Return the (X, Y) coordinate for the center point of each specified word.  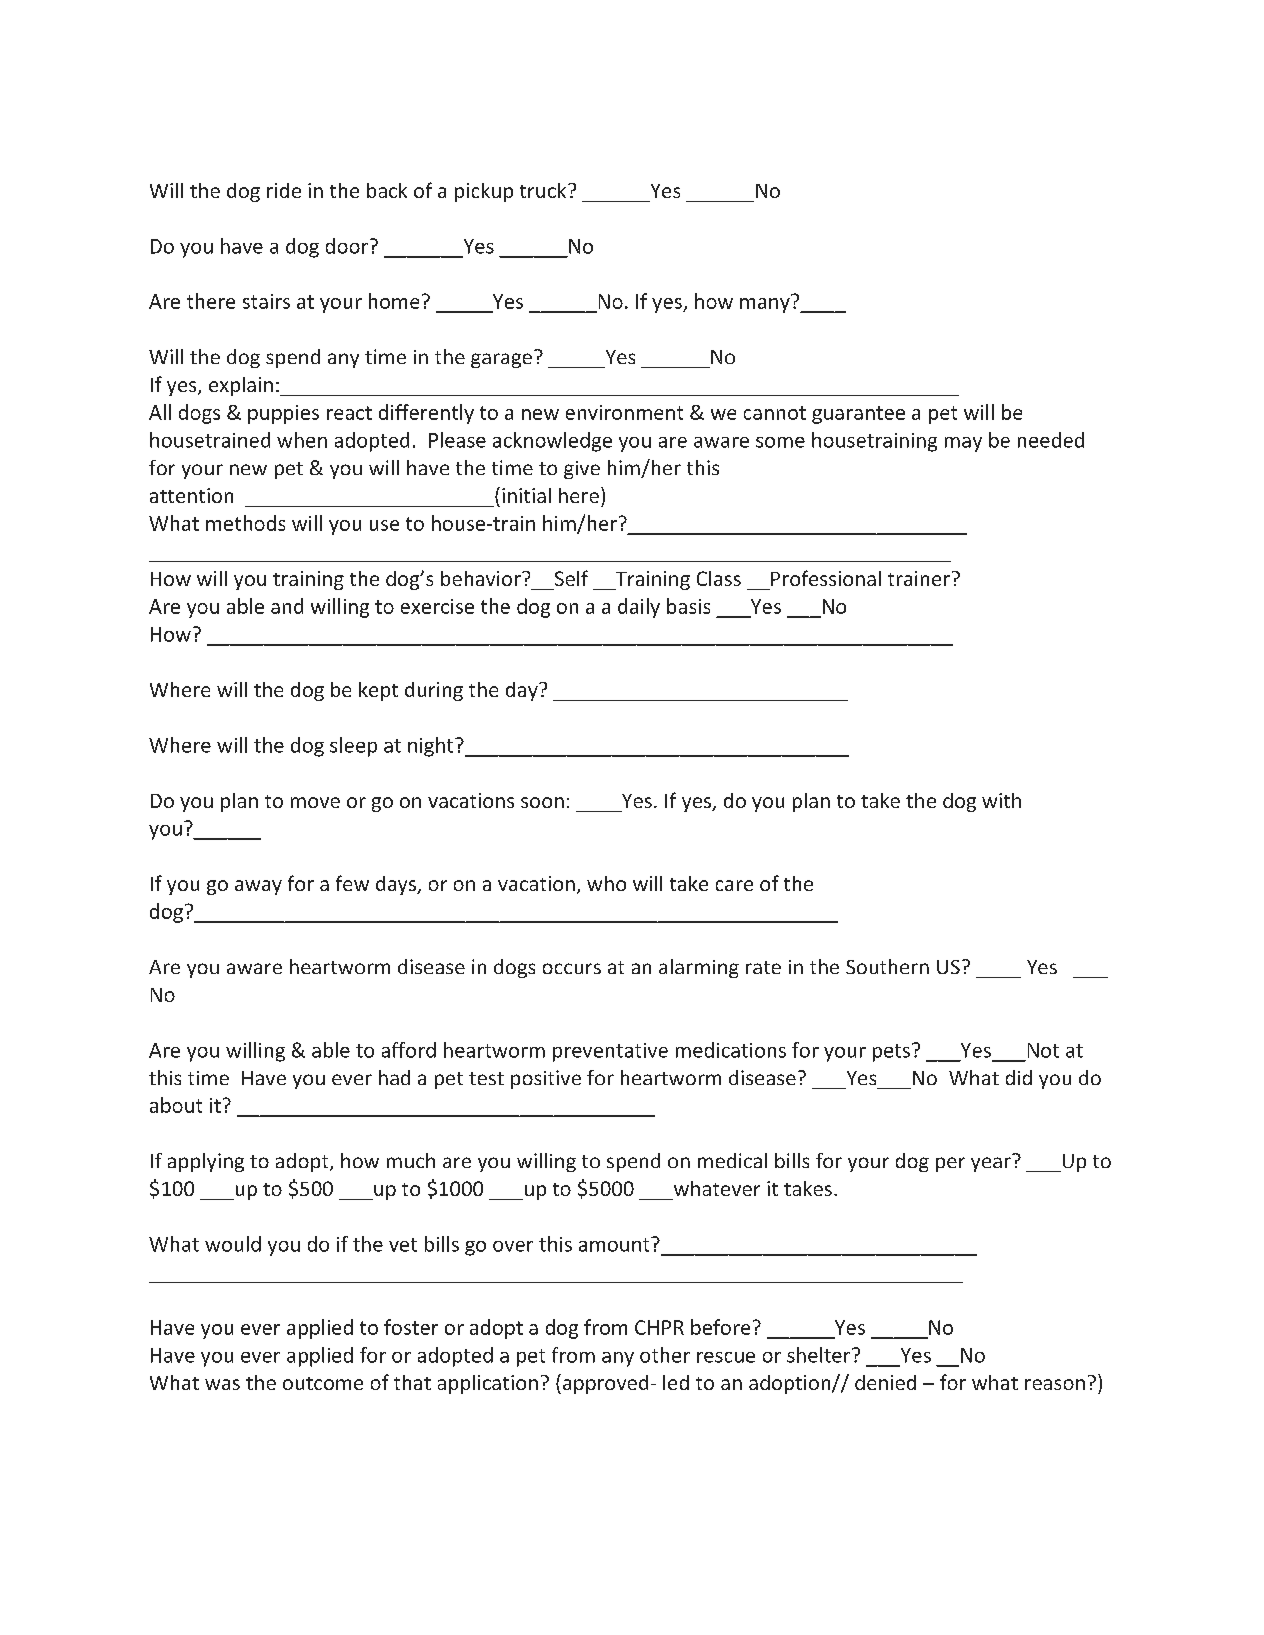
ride (284, 190)
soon (542, 802)
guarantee (858, 415)
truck (544, 190)
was (222, 1384)
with (1001, 800)
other (665, 1355)
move (315, 802)
